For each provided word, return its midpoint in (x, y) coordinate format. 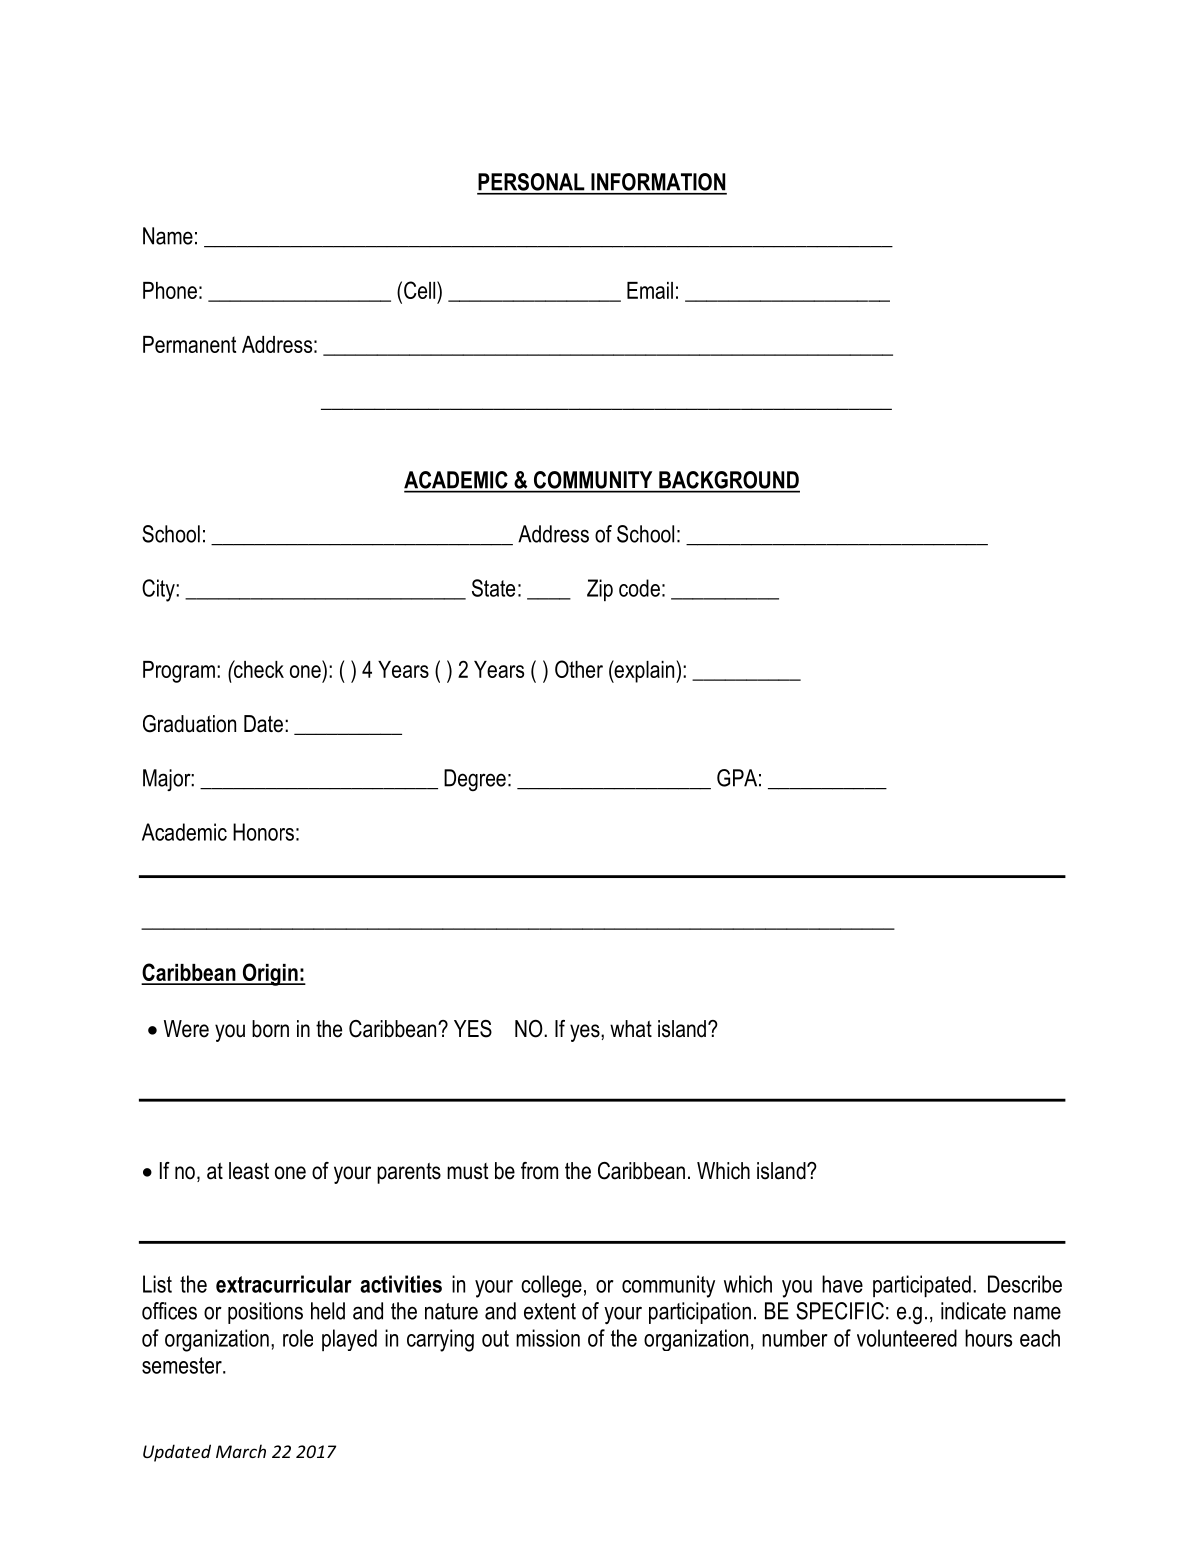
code (639, 588)
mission (548, 1338)
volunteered (907, 1338)
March (241, 1451)
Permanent (189, 344)
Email (650, 290)
